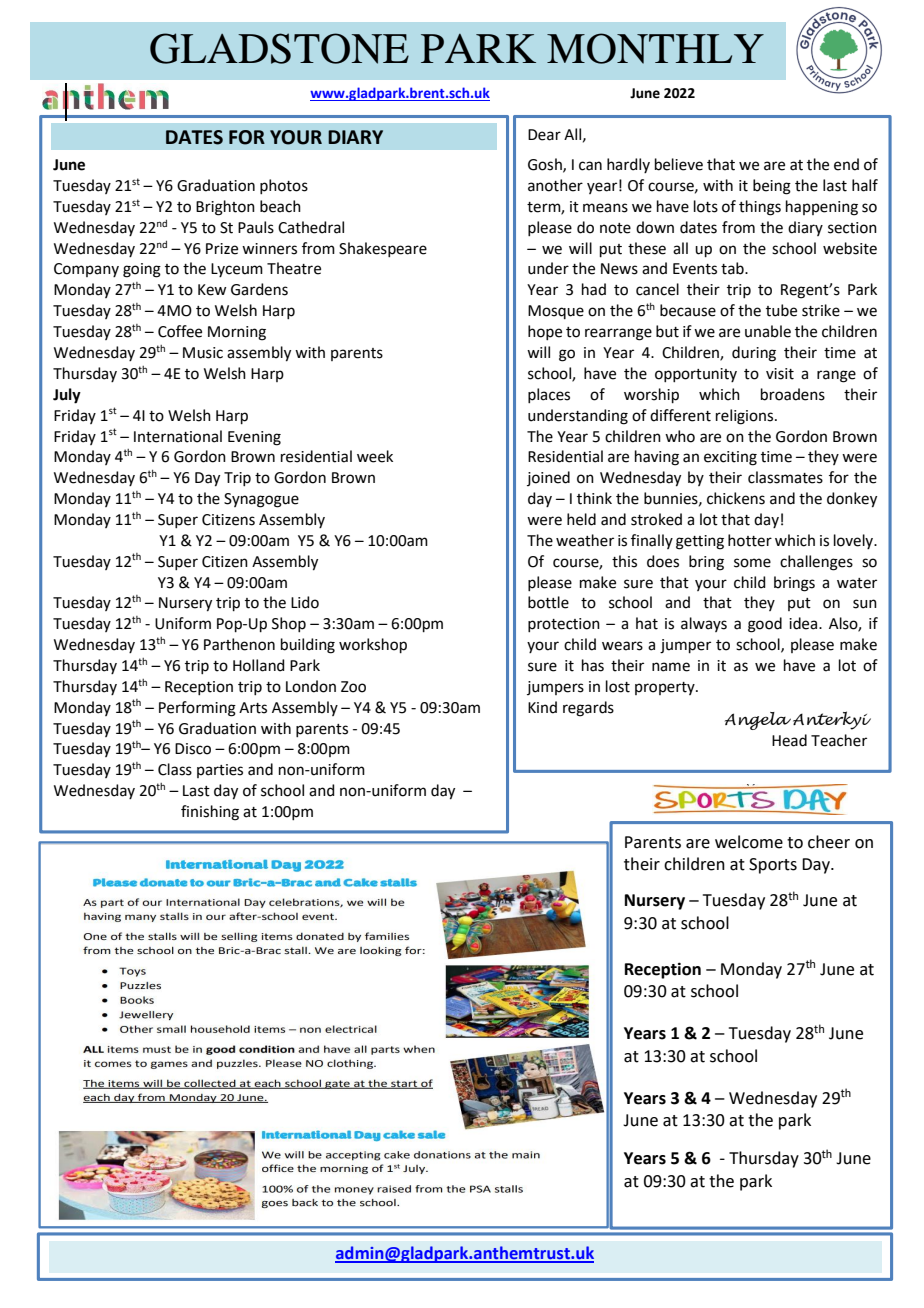 Image resolution: width=924 pixels, height=1308 pixels. What do you see at coordinates (655, 48) in the page?
I see `MONTHLY` at bounding box center [655, 48].
